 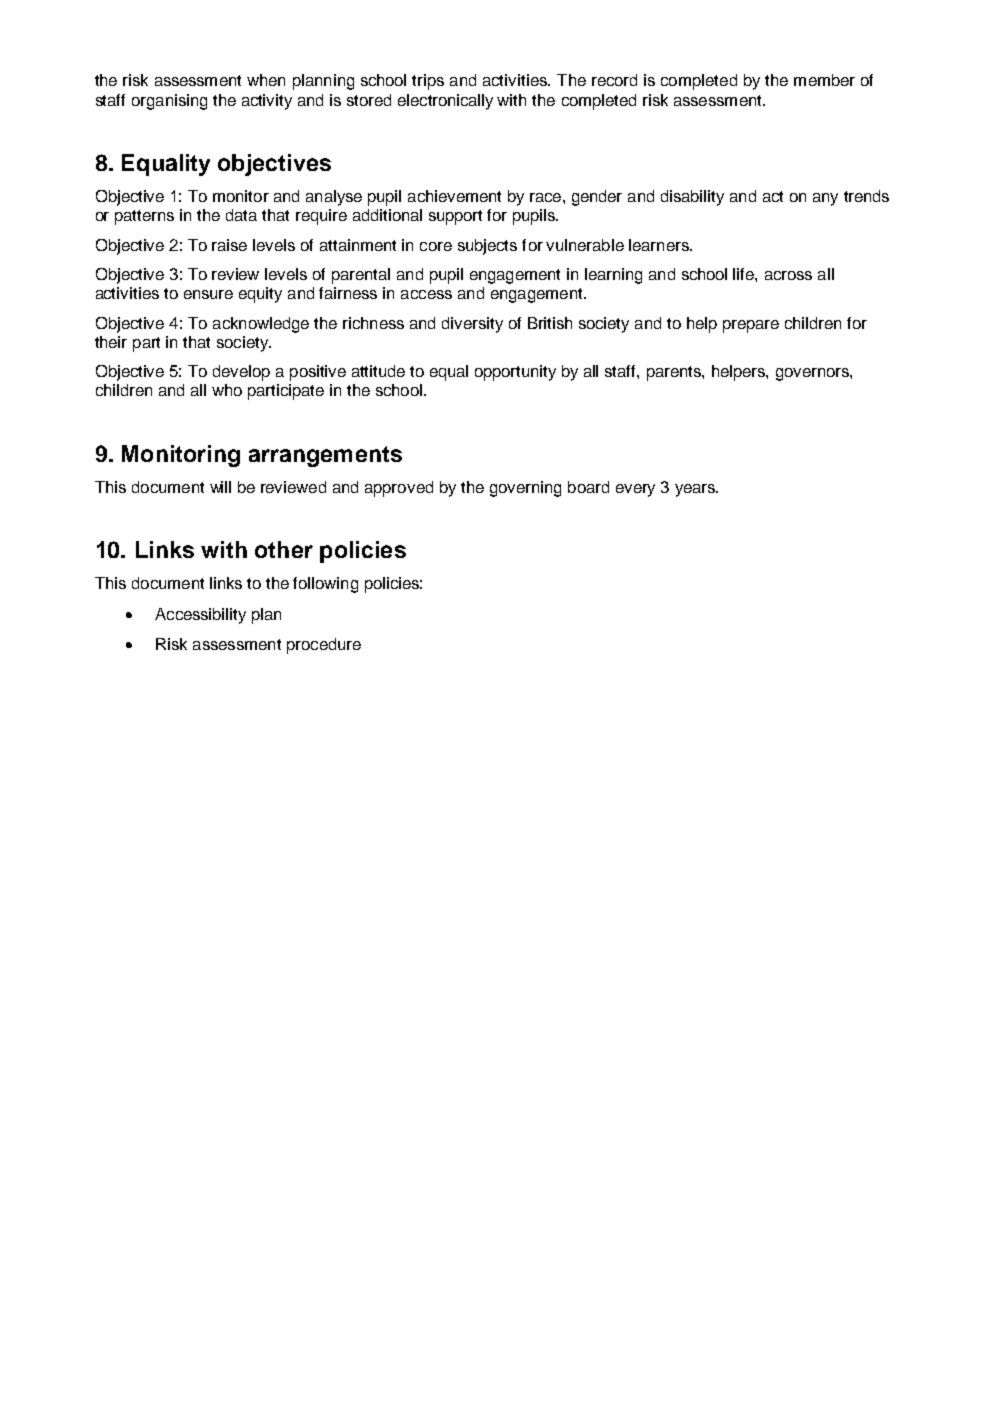 What do you see at coordinates (445, 102) in the document?
I see `electronically` at bounding box center [445, 102].
